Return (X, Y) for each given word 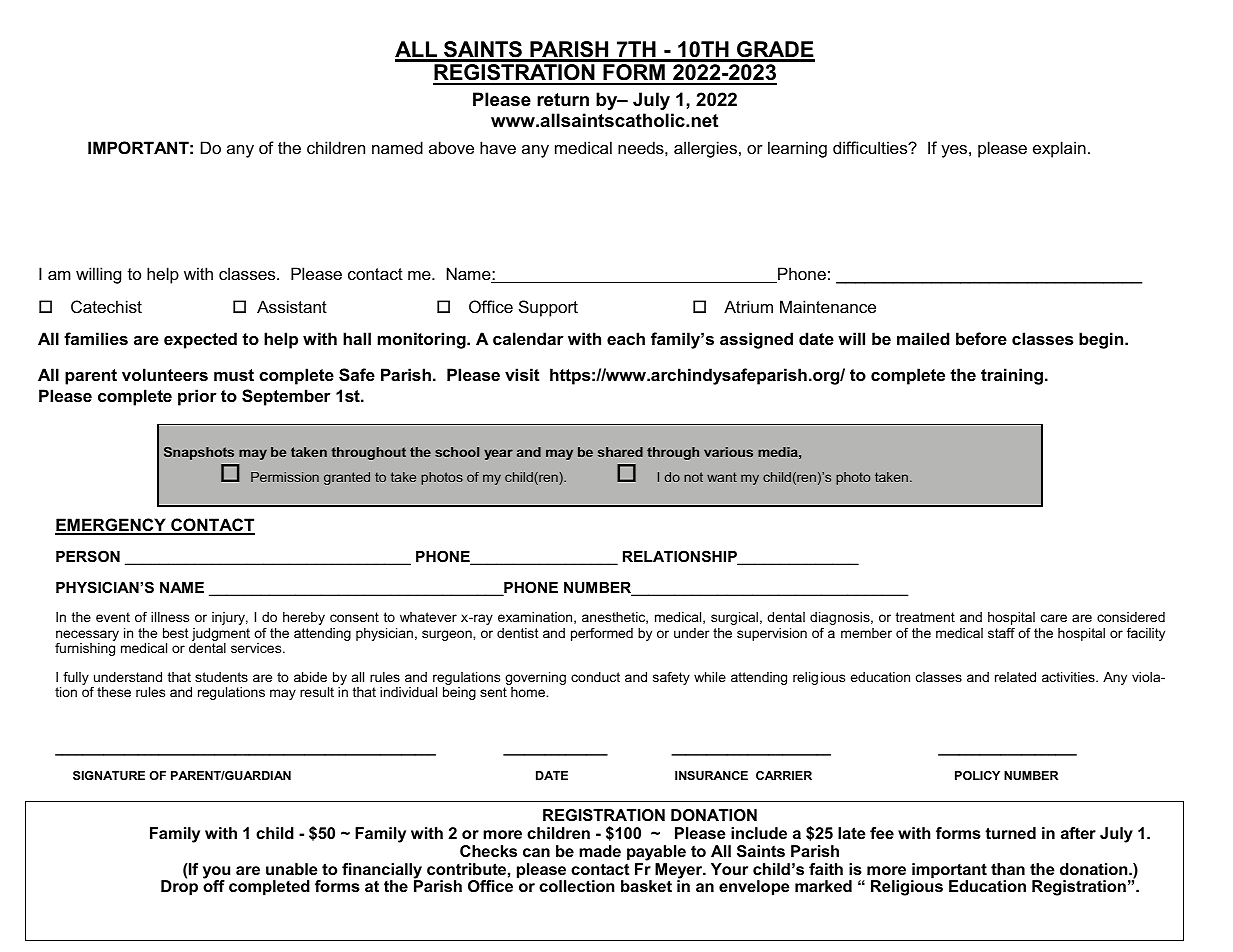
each (626, 338)
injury (230, 618)
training (1012, 376)
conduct (595, 677)
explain (1059, 149)
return (563, 99)
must (234, 375)
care (1054, 618)
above (451, 147)
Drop (179, 887)
